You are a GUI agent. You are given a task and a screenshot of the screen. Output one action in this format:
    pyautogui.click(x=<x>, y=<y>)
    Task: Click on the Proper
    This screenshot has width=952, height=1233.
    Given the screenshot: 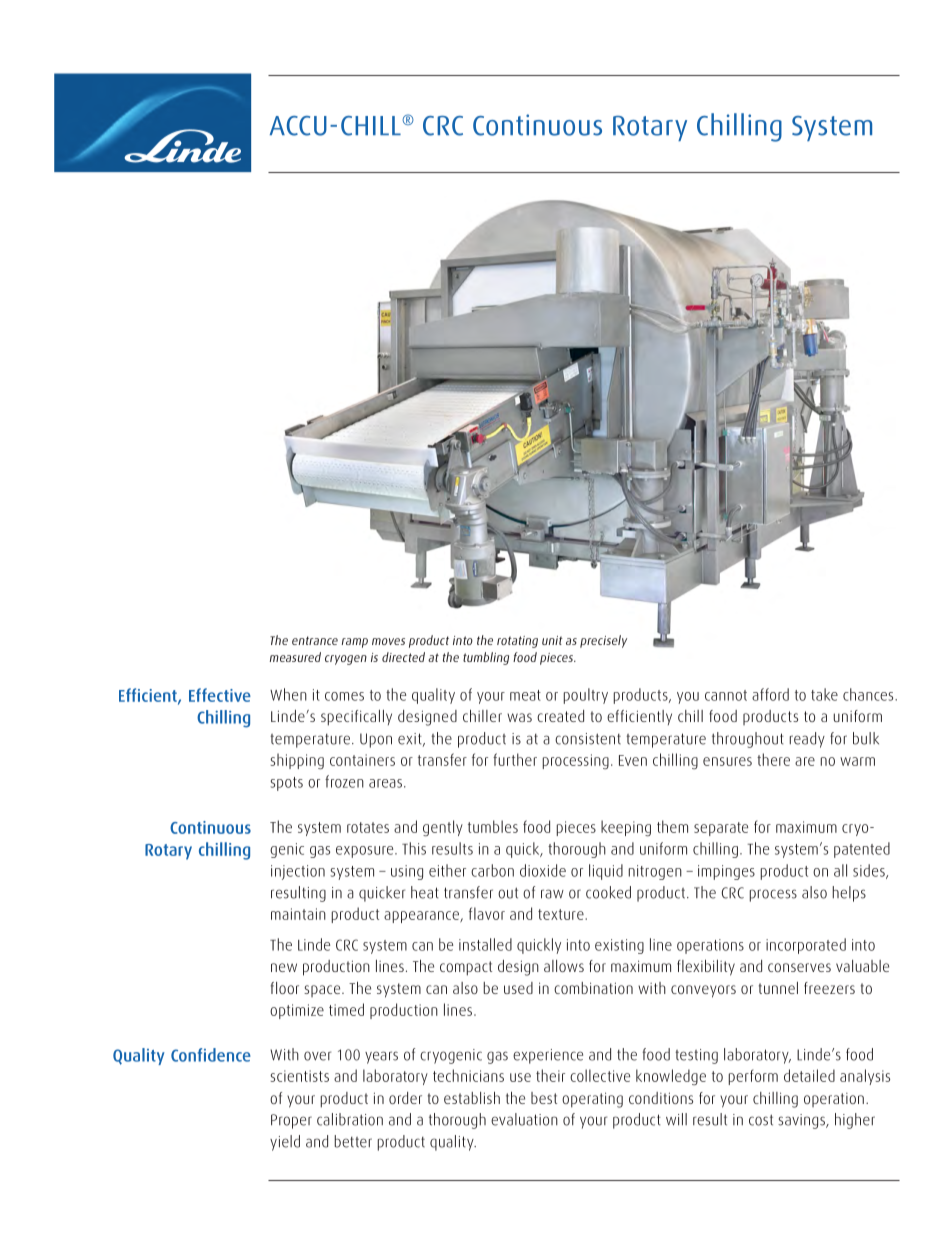 What is the action you would take?
    pyautogui.click(x=291, y=1121)
